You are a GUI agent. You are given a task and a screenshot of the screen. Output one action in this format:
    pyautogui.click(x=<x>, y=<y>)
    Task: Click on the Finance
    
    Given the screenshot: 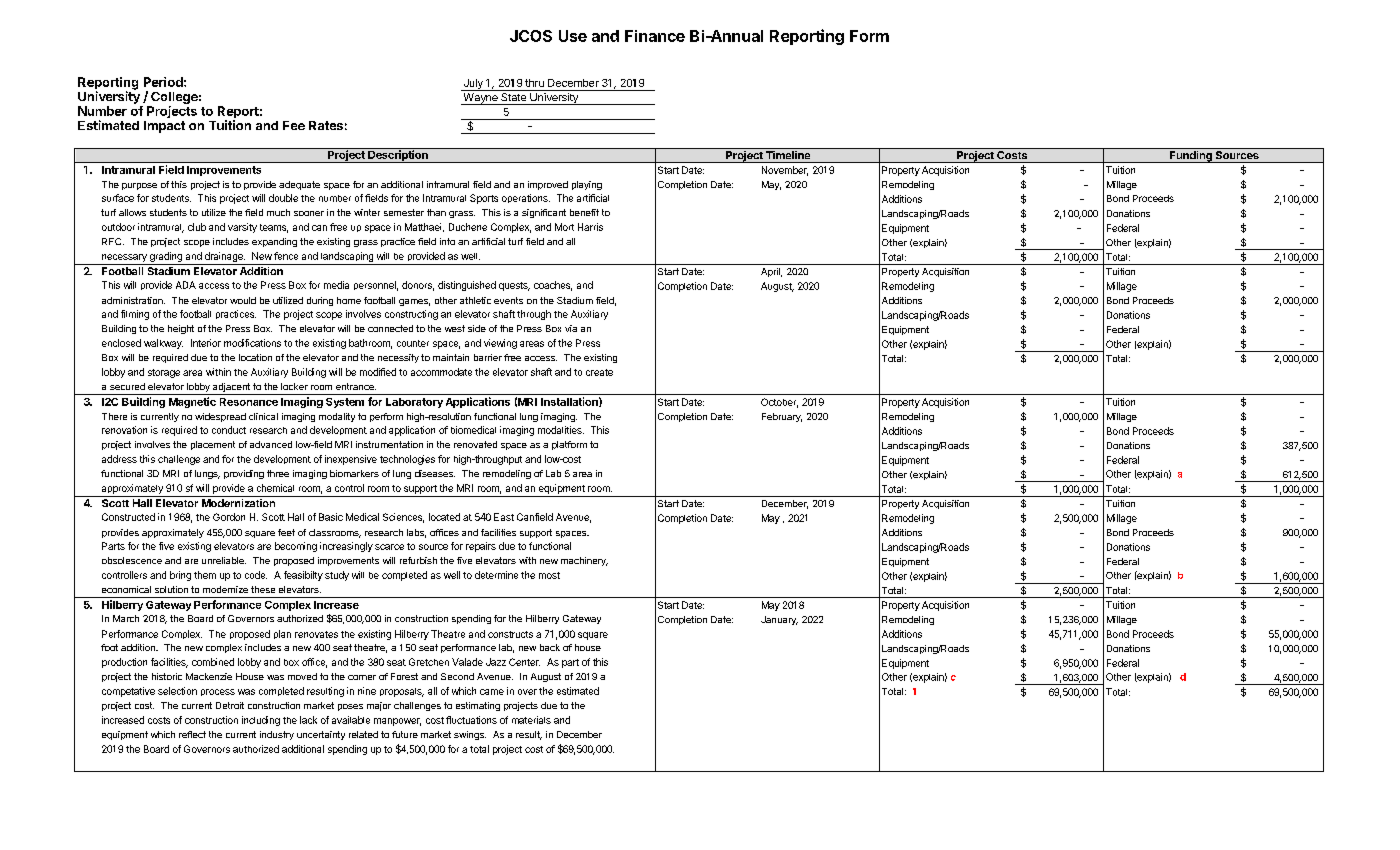 What is the action you would take?
    pyautogui.click(x=655, y=36)
